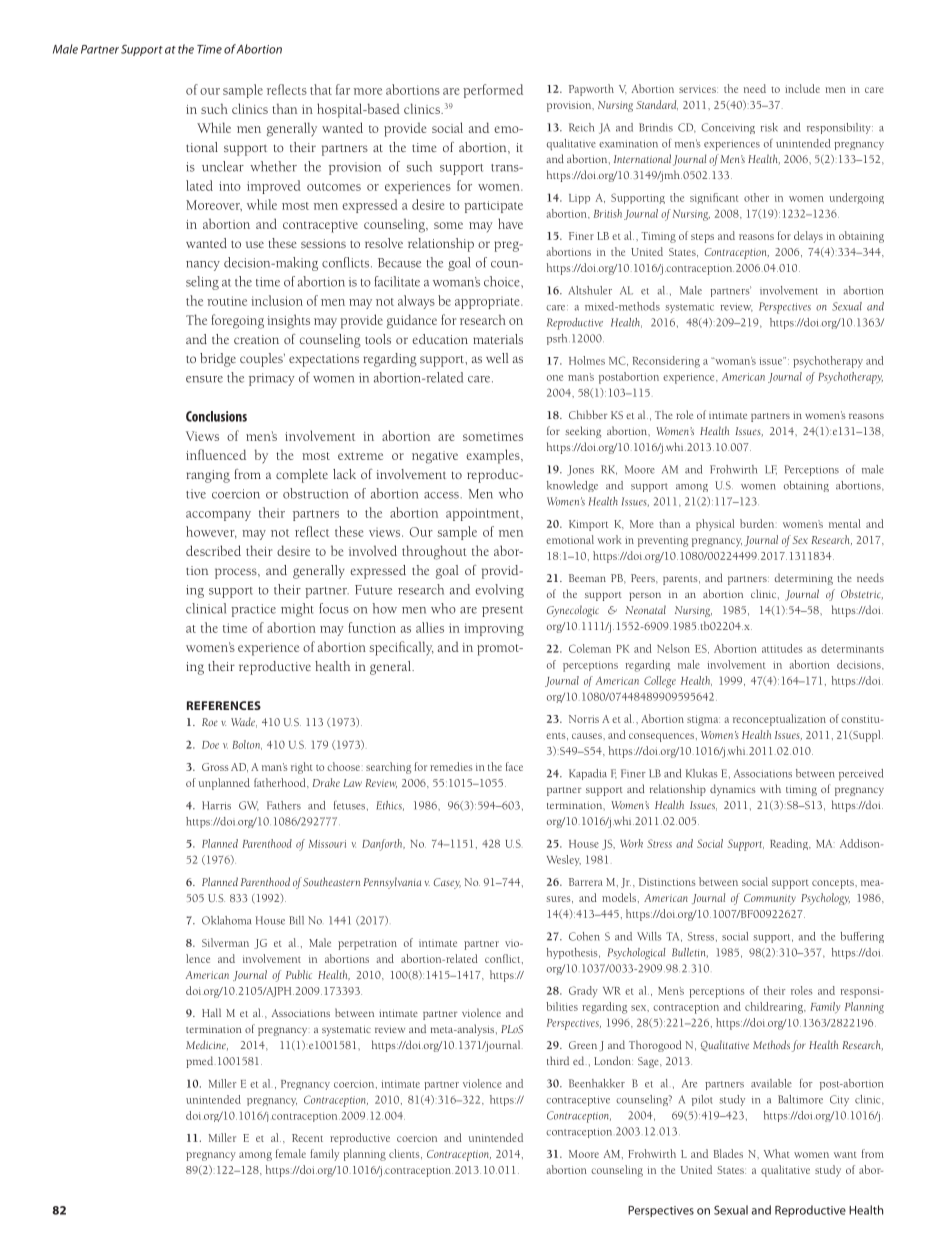  I want to click on Southeastern, so click(331, 881).
